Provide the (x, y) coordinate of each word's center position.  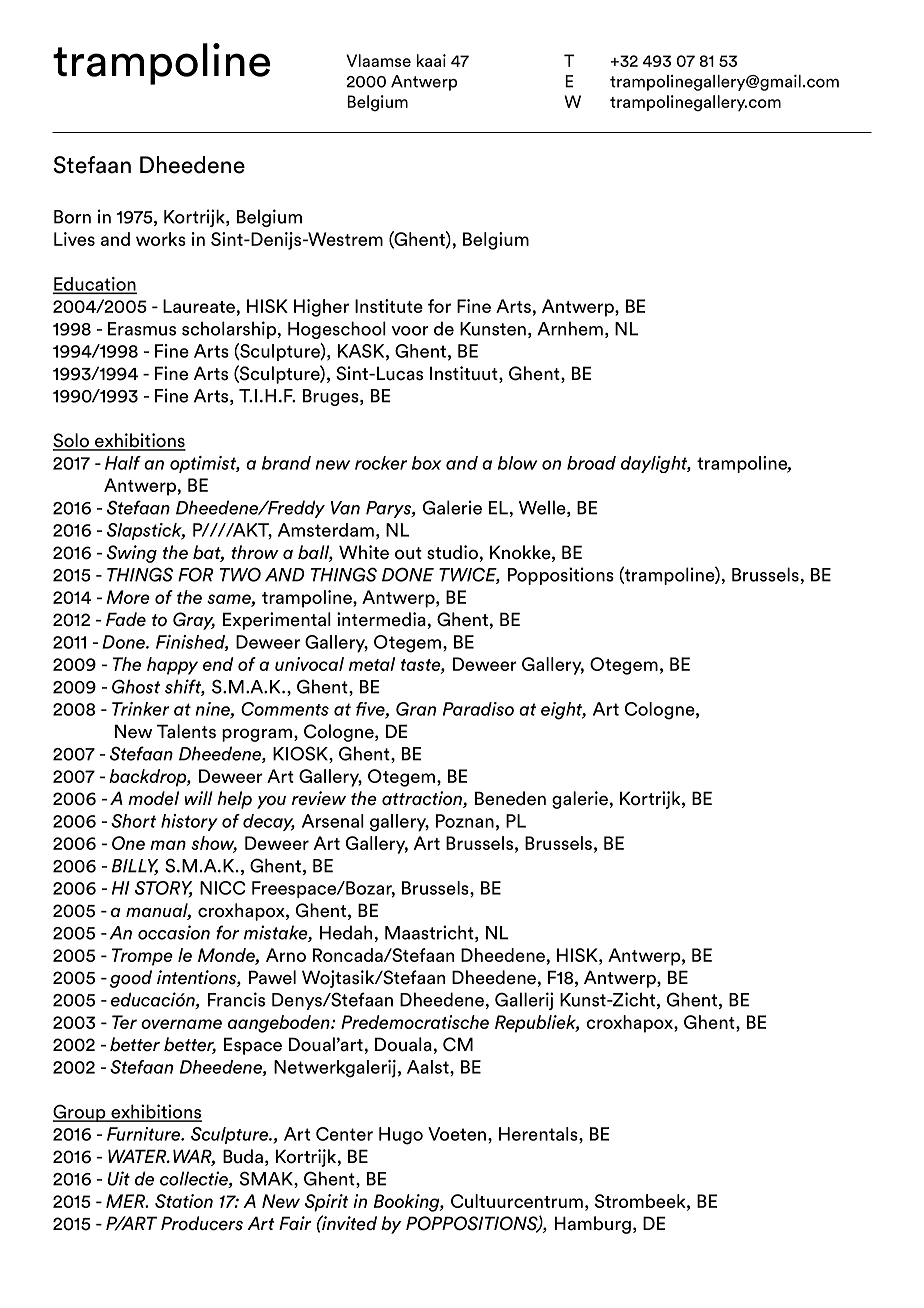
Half (123, 463)
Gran (416, 709)
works (161, 239)
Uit (119, 1178)
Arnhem (570, 328)
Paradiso (478, 709)
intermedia (381, 619)
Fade (126, 619)
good (131, 979)
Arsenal (333, 821)
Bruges (332, 397)
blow (517, 463)
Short (133, 821)
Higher (321, 308)
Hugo (401, 1136)
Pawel (272, 977)
